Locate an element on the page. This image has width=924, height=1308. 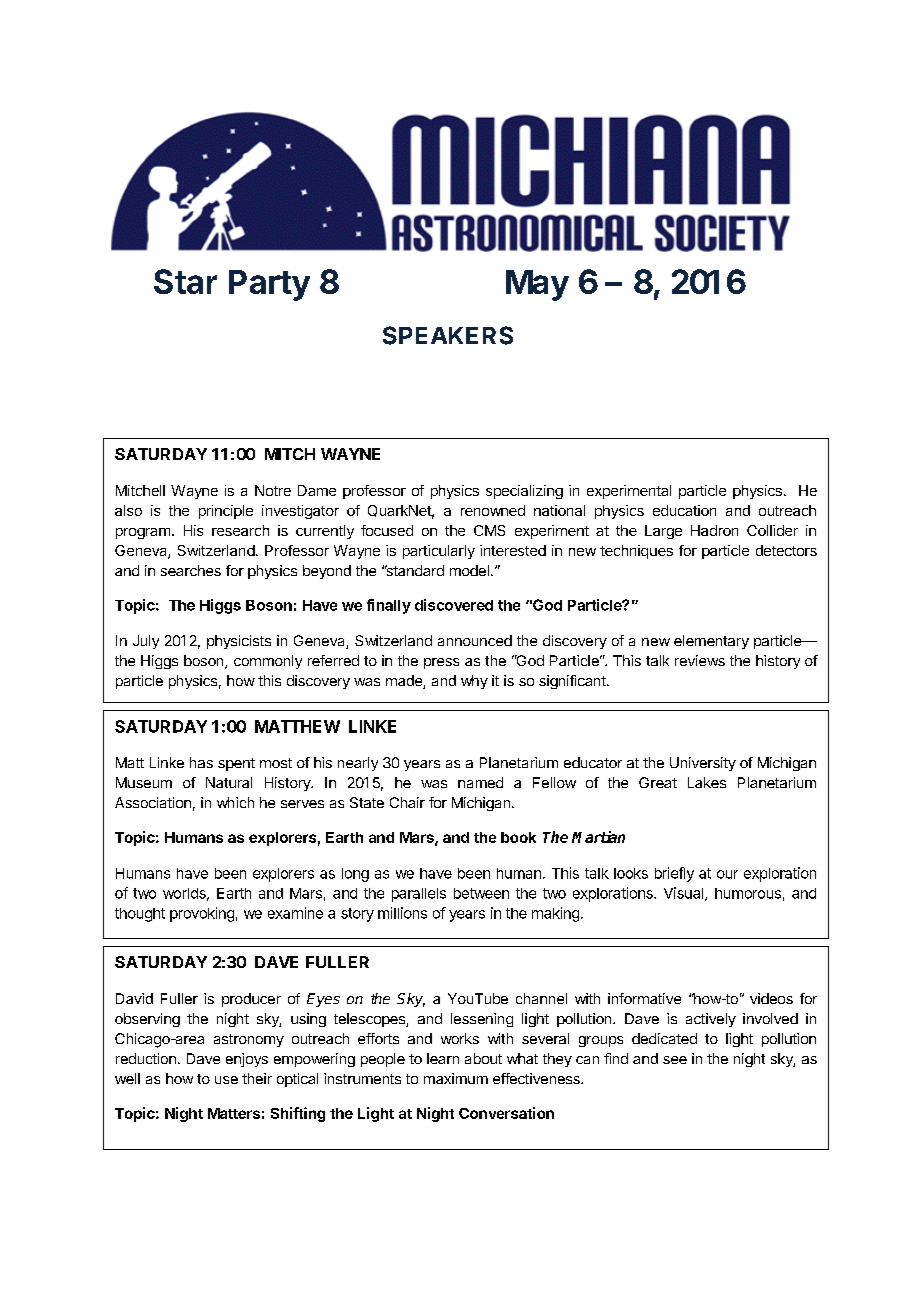
searches is located at coordinates (191, 570).
